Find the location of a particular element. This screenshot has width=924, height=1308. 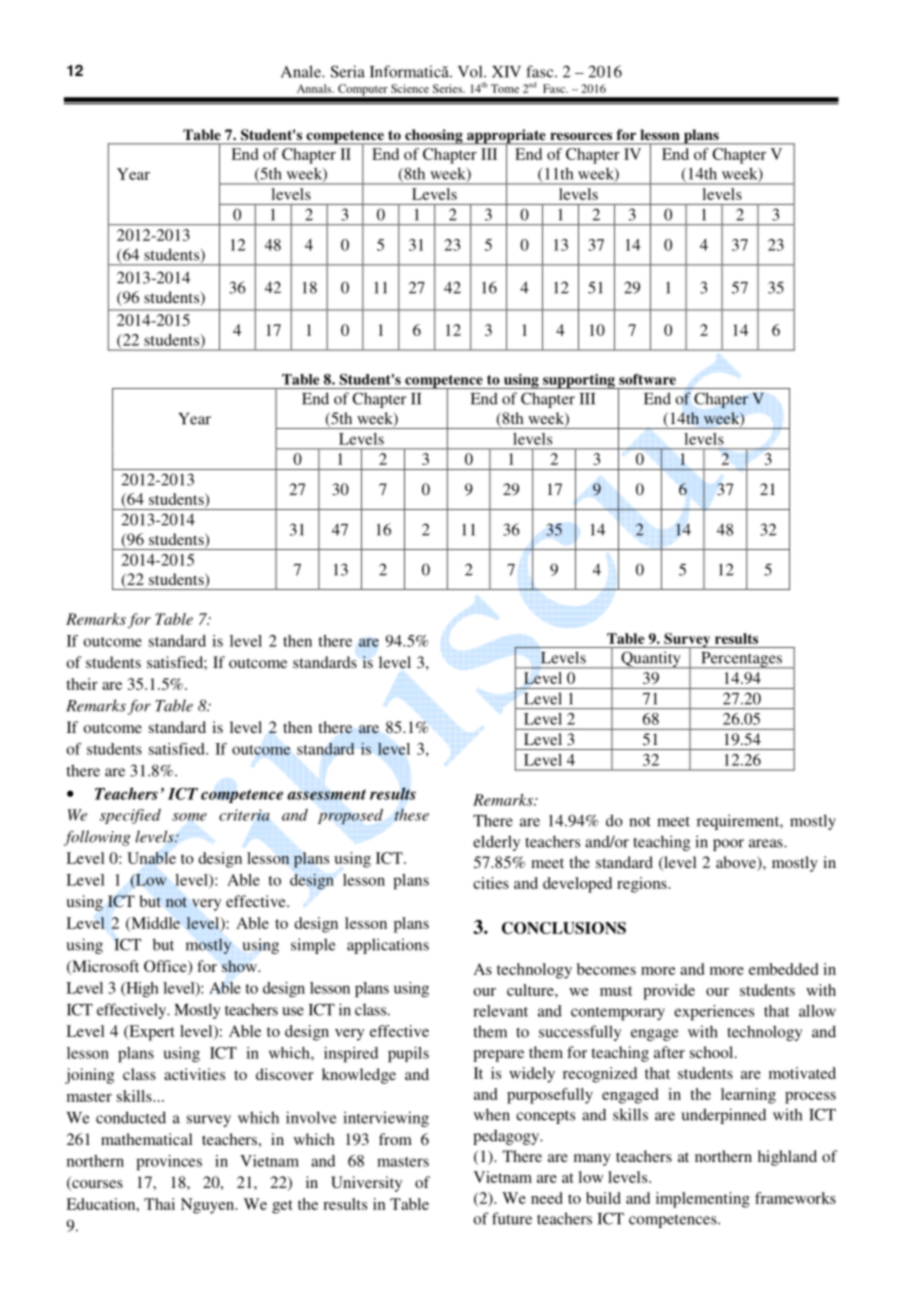

future is located at coordinates (512, 1218).
